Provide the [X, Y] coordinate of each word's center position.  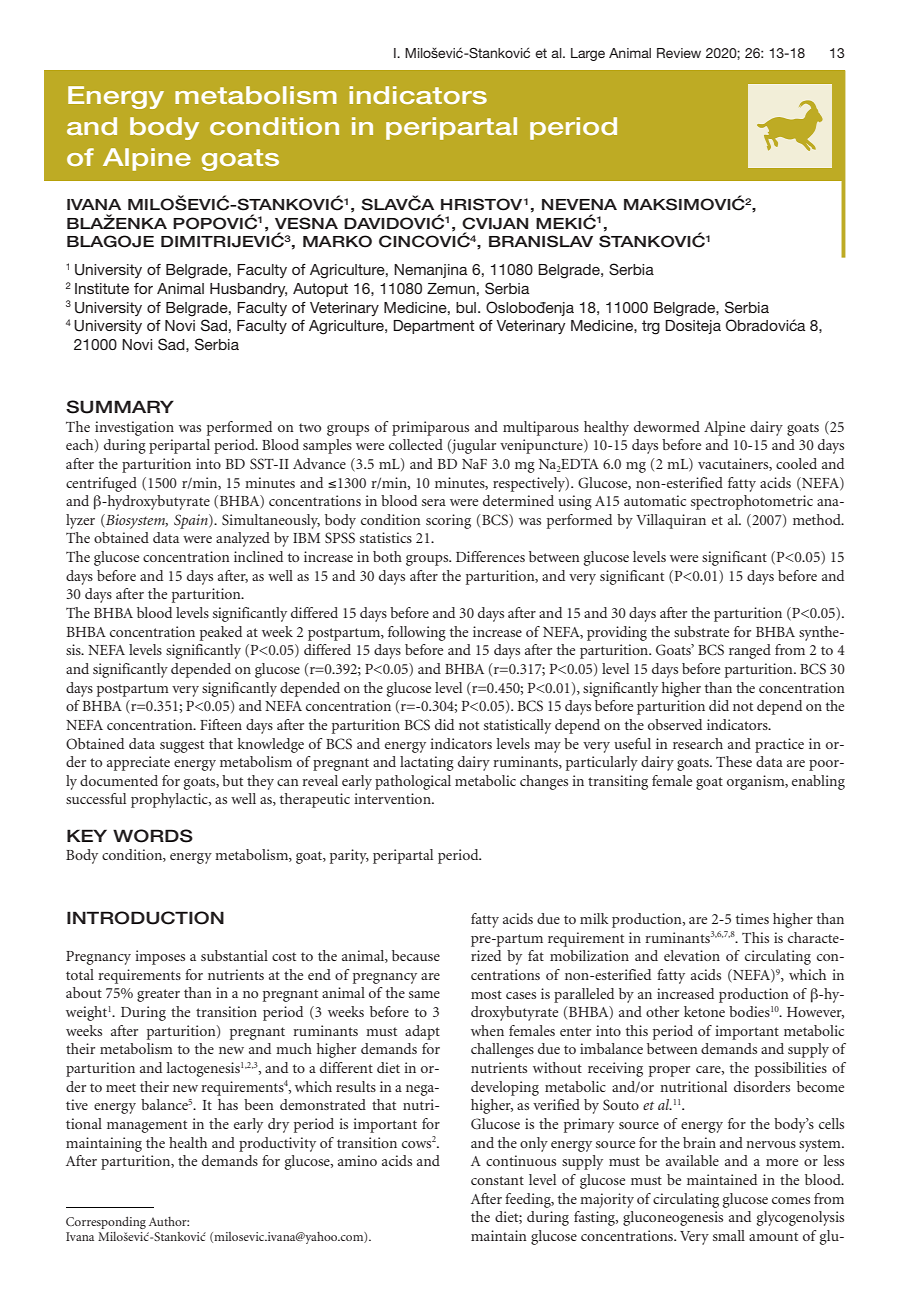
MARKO [337, 241]
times [752, 918]
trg [651, 327]
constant [497, 1180]
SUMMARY [120, 407]
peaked [221, 633]
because [416, 955]
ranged [750, 651]
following [417, 633]
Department [433, 327]
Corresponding [106, 1222]
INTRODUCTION [145, 918]
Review [679, 53]
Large [588, 54]
